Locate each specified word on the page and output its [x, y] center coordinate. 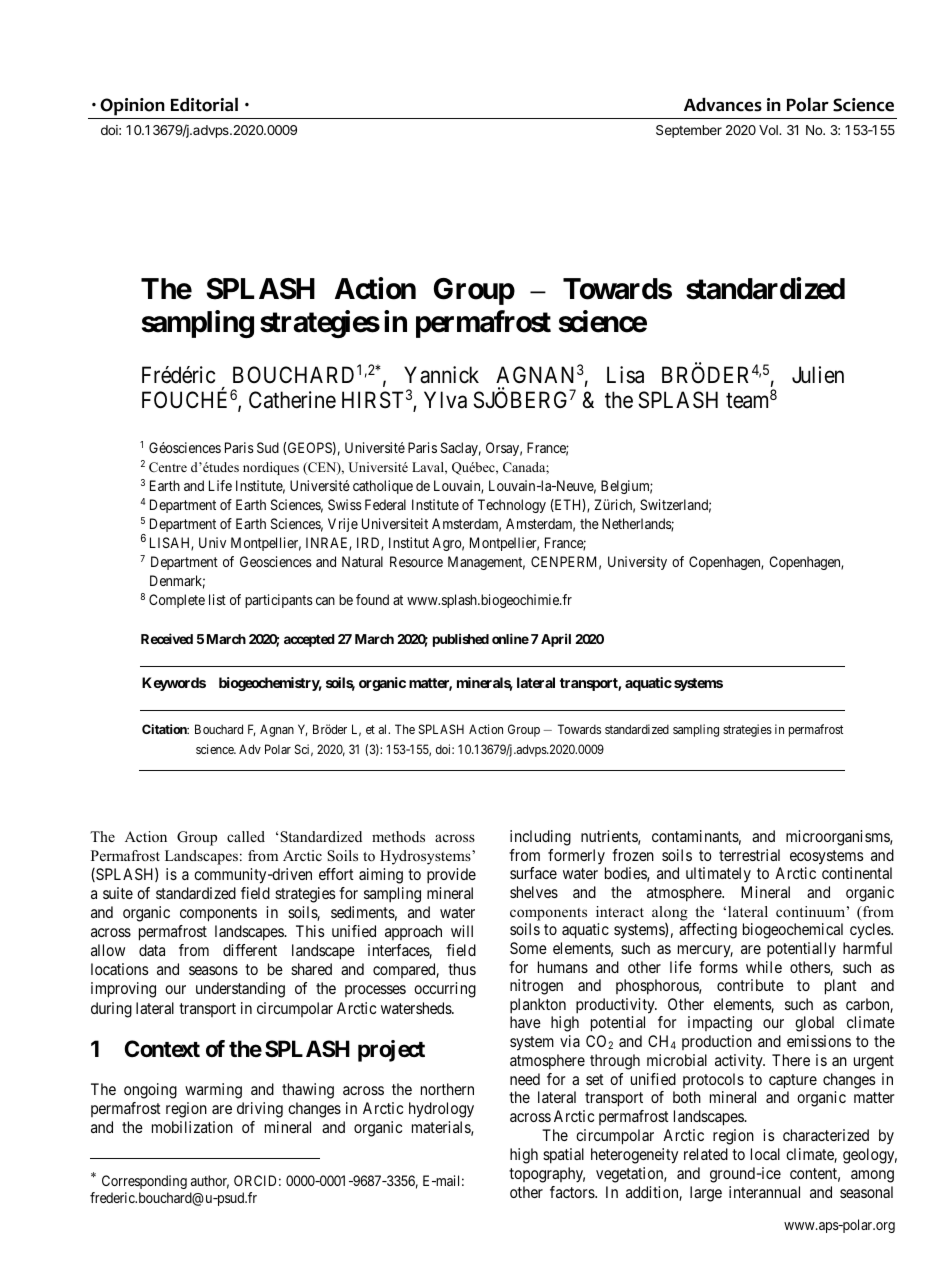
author [210, 1182]
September [689, 131]
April [556, 640]
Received [167, 638]
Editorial [204, 104]
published [461, 640]
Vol [769, 130]
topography [547, 1175]
